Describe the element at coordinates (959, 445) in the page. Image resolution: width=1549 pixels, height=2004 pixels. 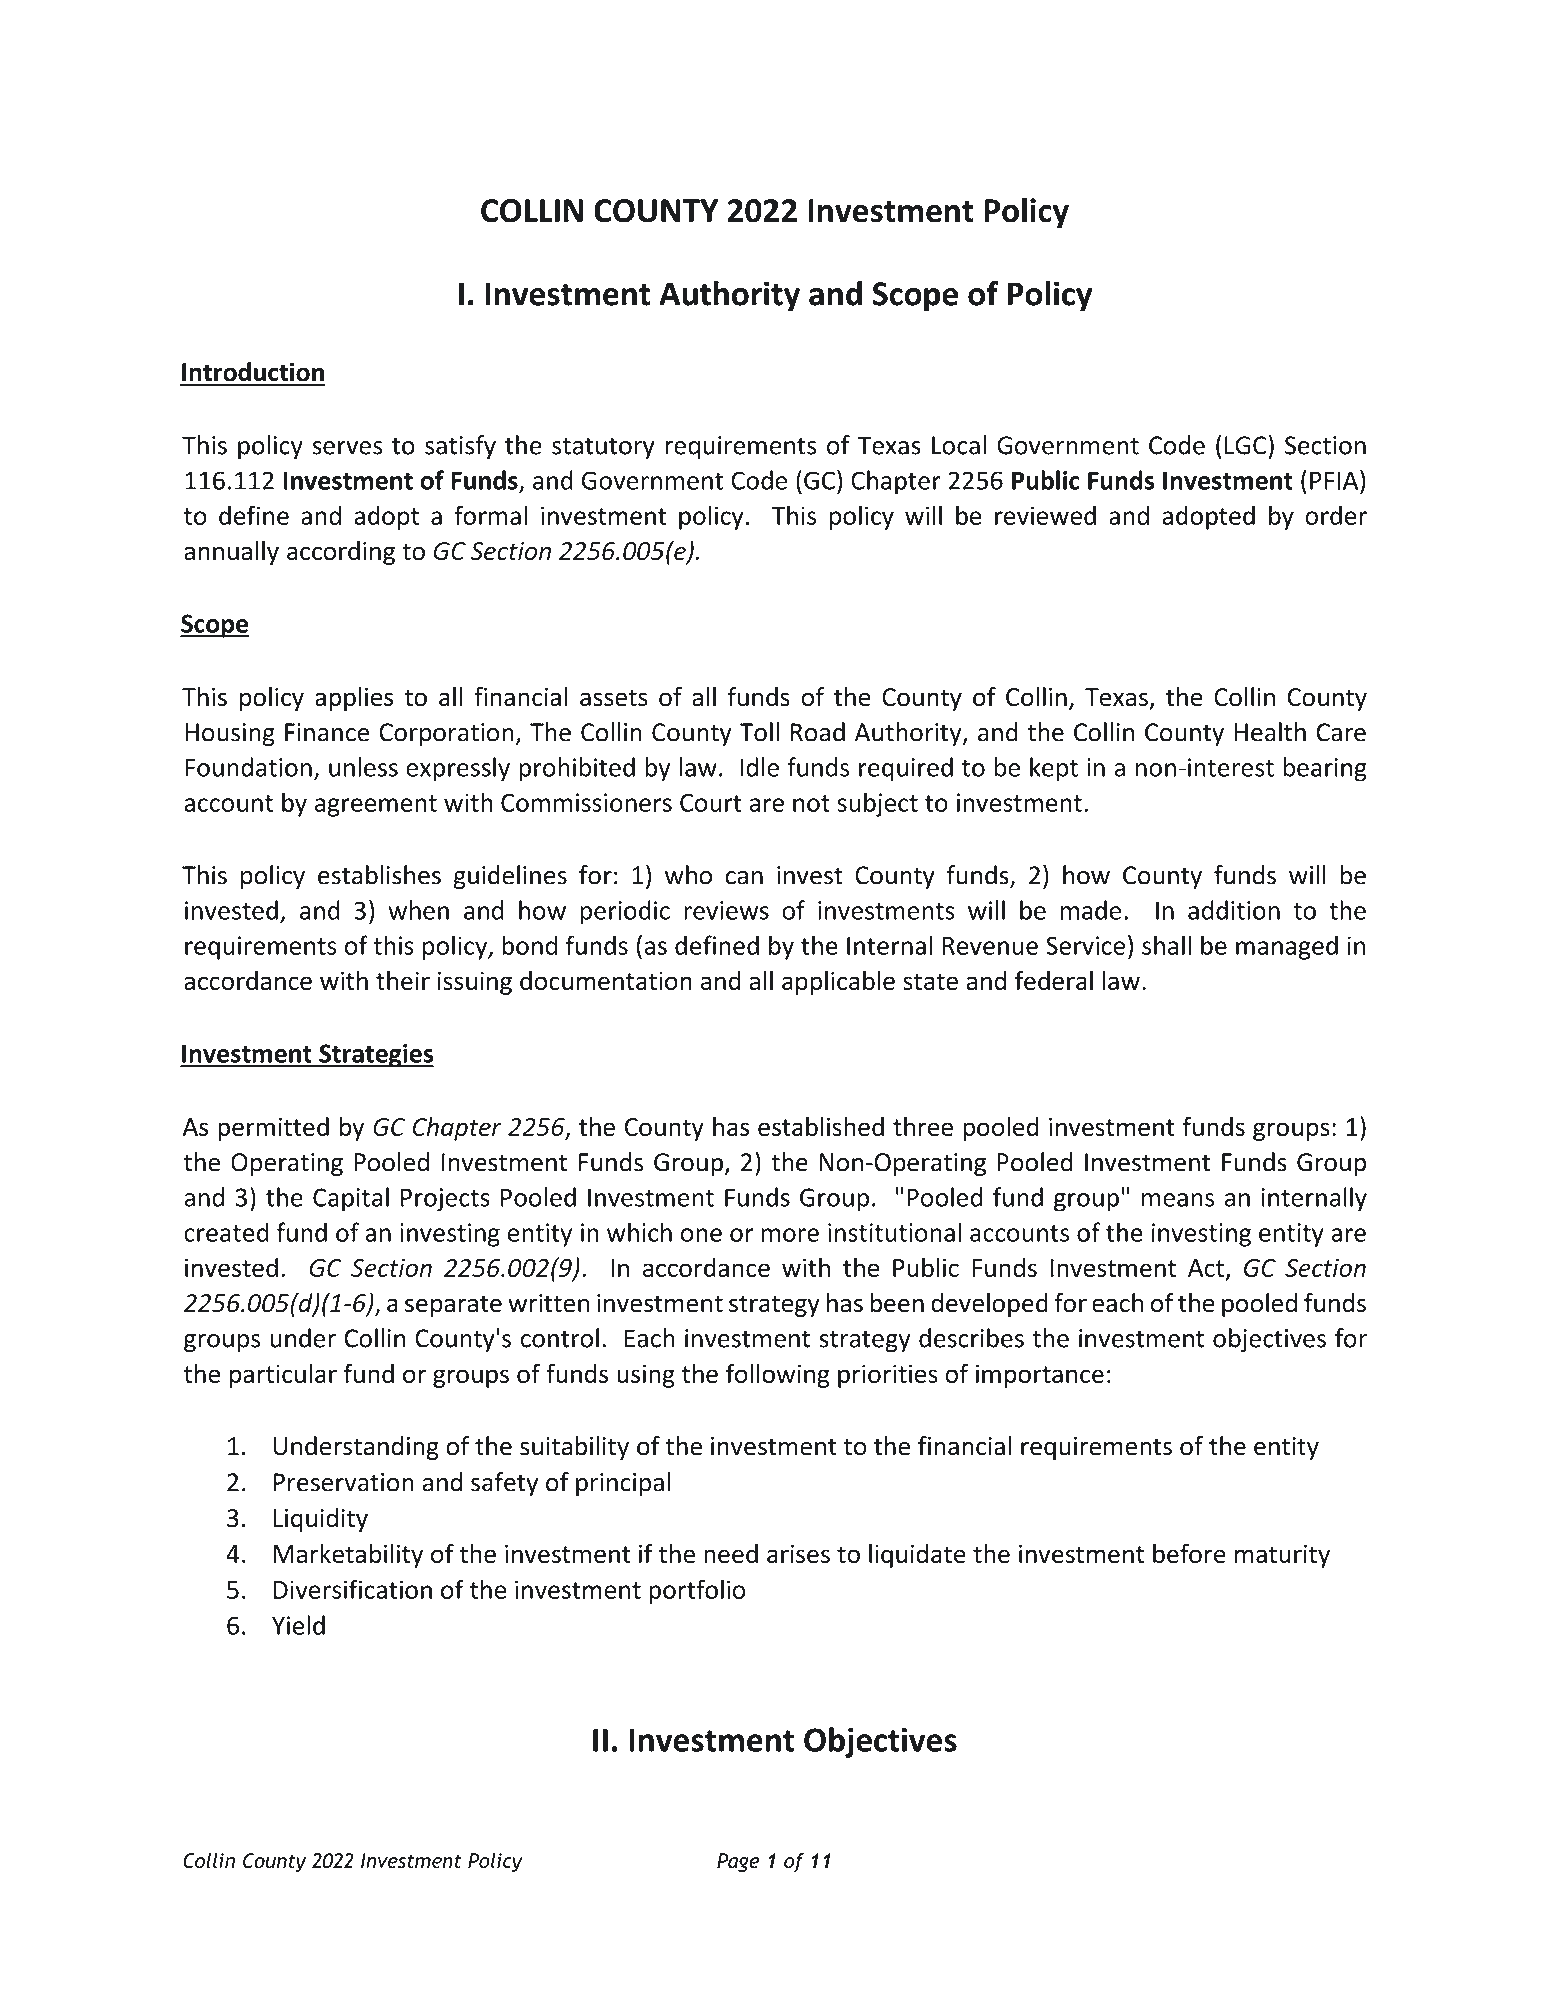
I see `Local` at that location.
